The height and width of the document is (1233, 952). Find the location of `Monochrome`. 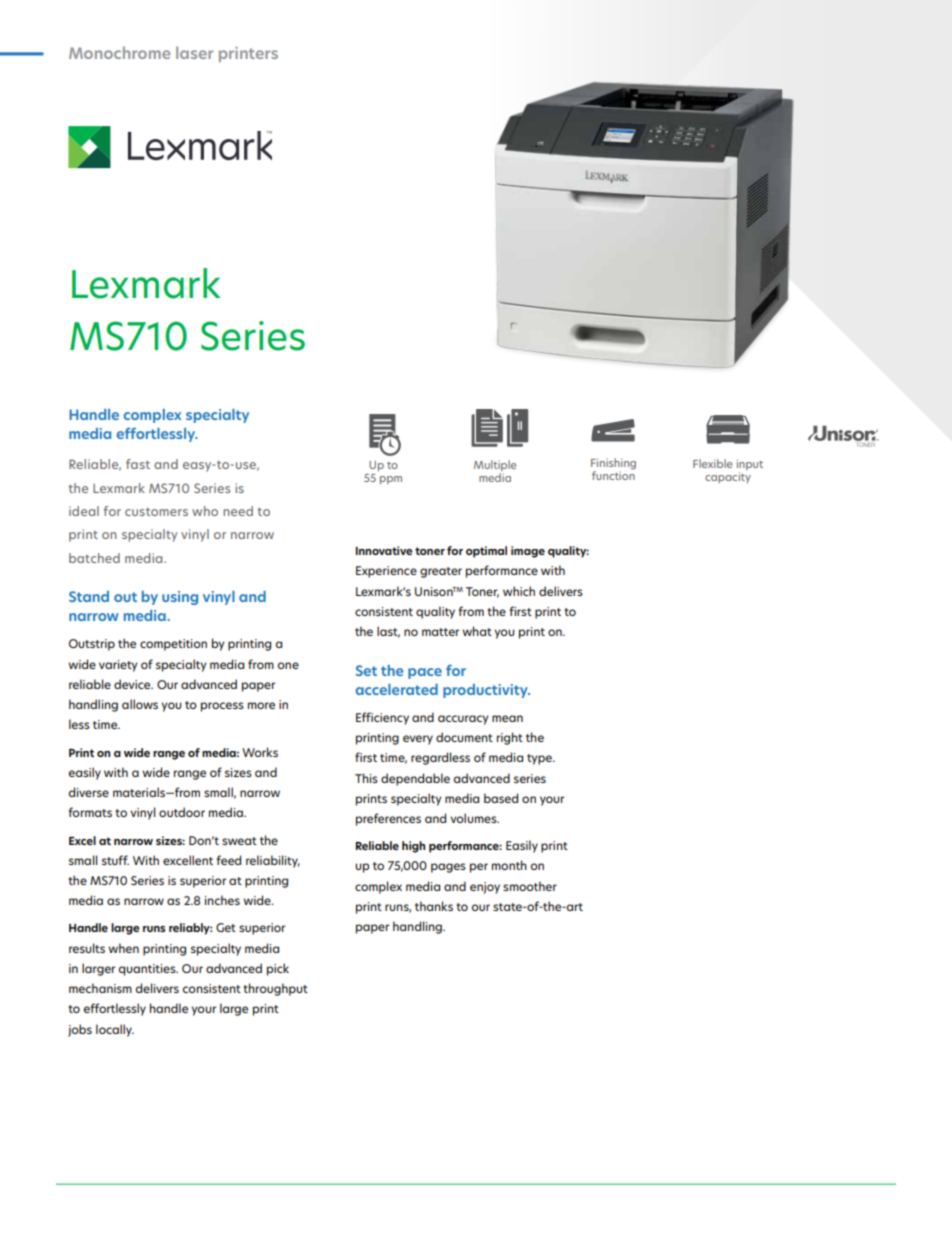

Monochrome is located at coordinates (119, 52).
